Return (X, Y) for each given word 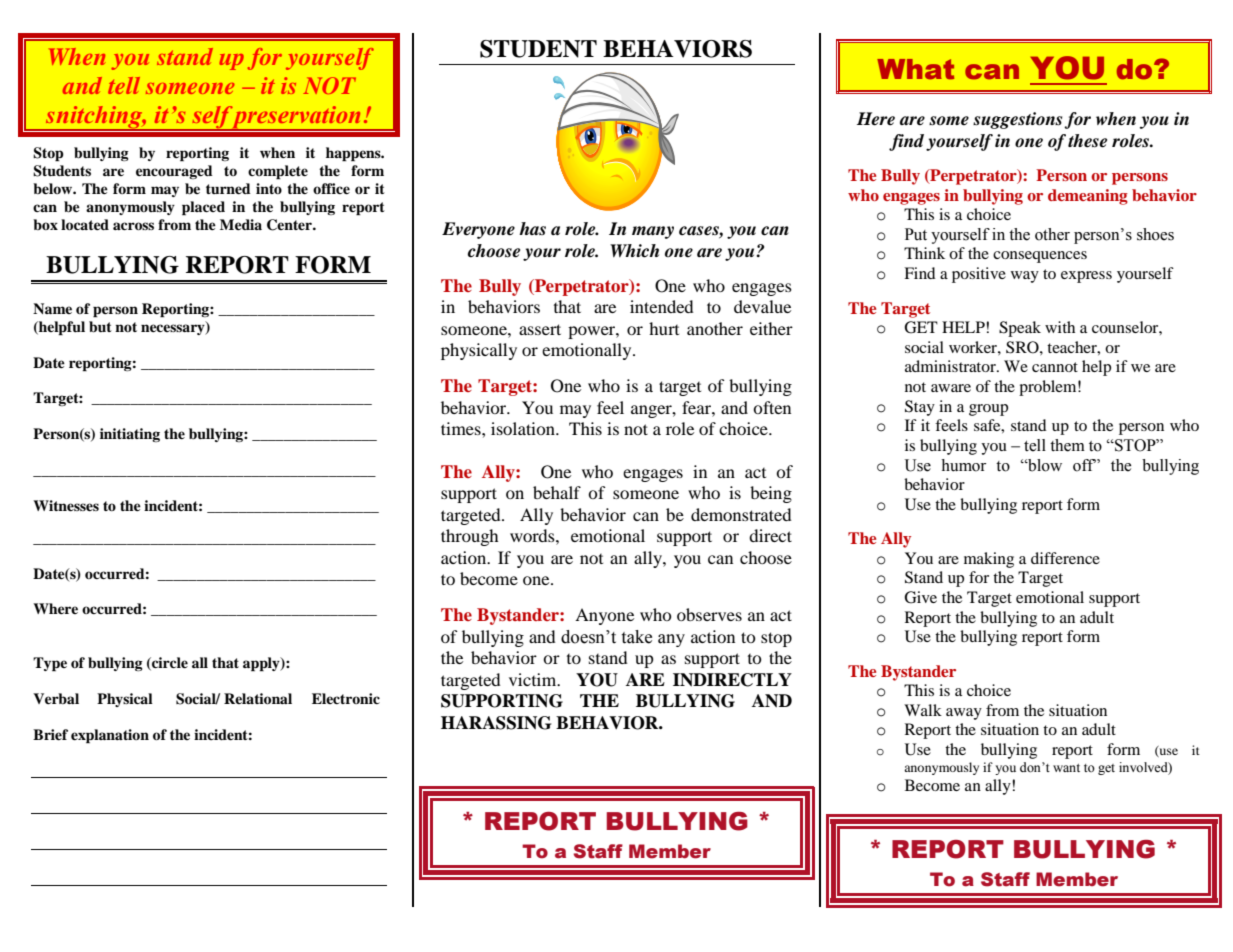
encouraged (174, 172)
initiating (130, 435)
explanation (110, 736)
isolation (524, 428)
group (988, 410)
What (915, 69)
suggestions (1017, 120)
